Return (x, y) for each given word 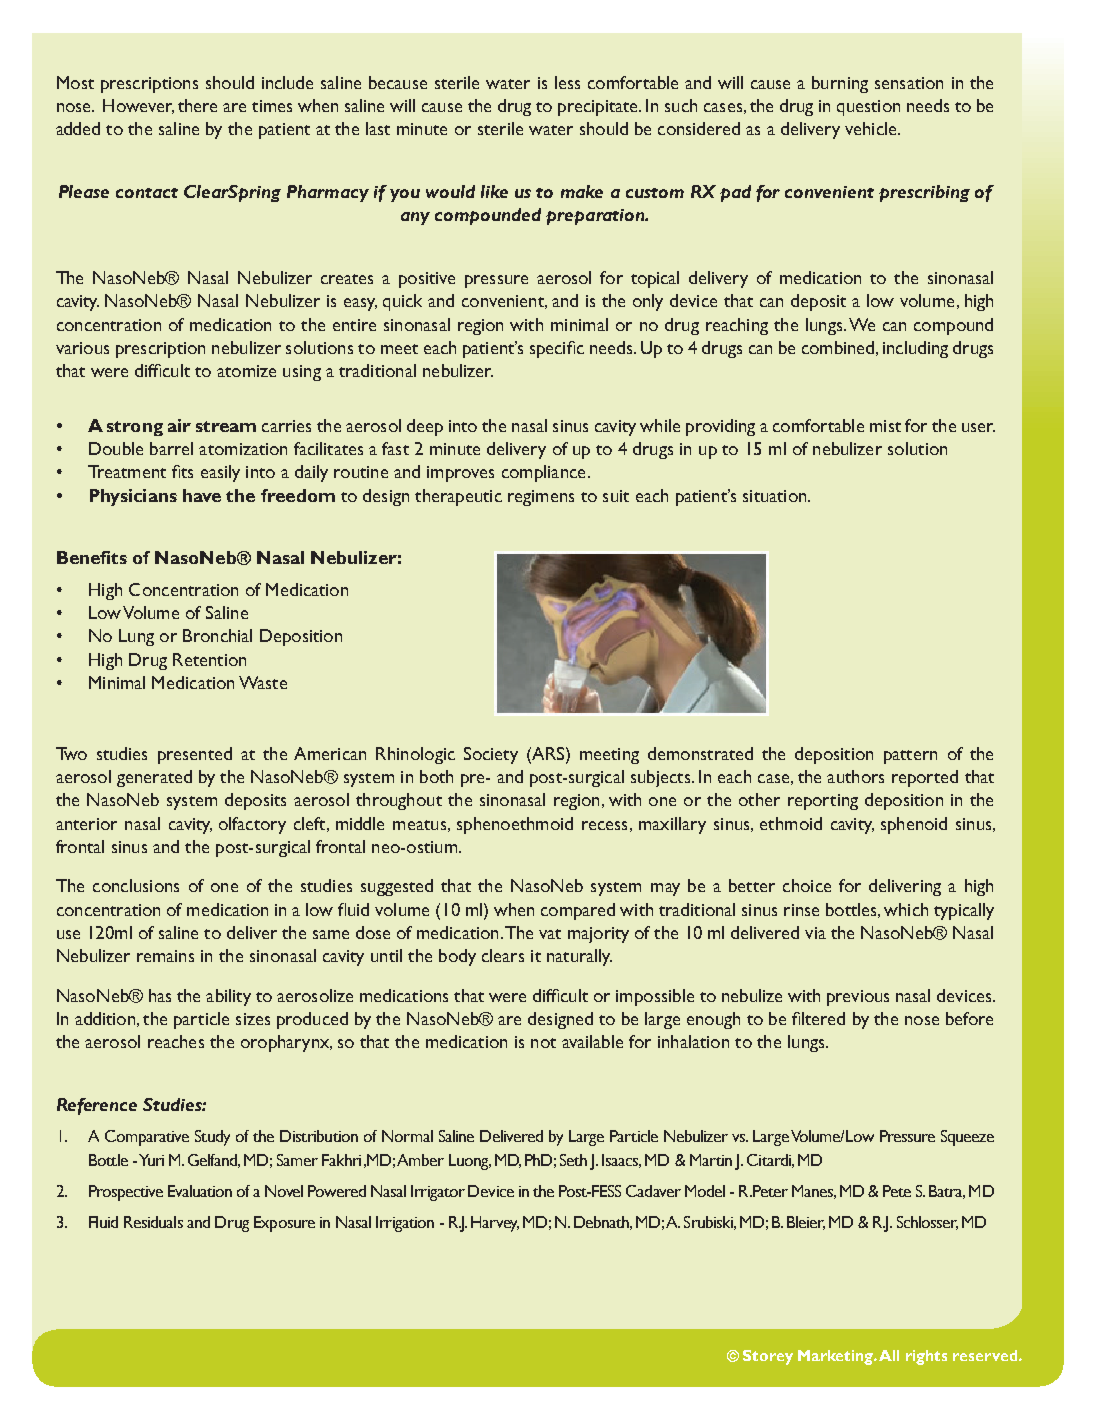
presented (195, 755)
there (197, 105)
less (567, 82)
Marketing (837, 1357)
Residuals (153, 1222)
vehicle (872, 128)
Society (491, 755)
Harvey (495, 1224)
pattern (910, 757)
